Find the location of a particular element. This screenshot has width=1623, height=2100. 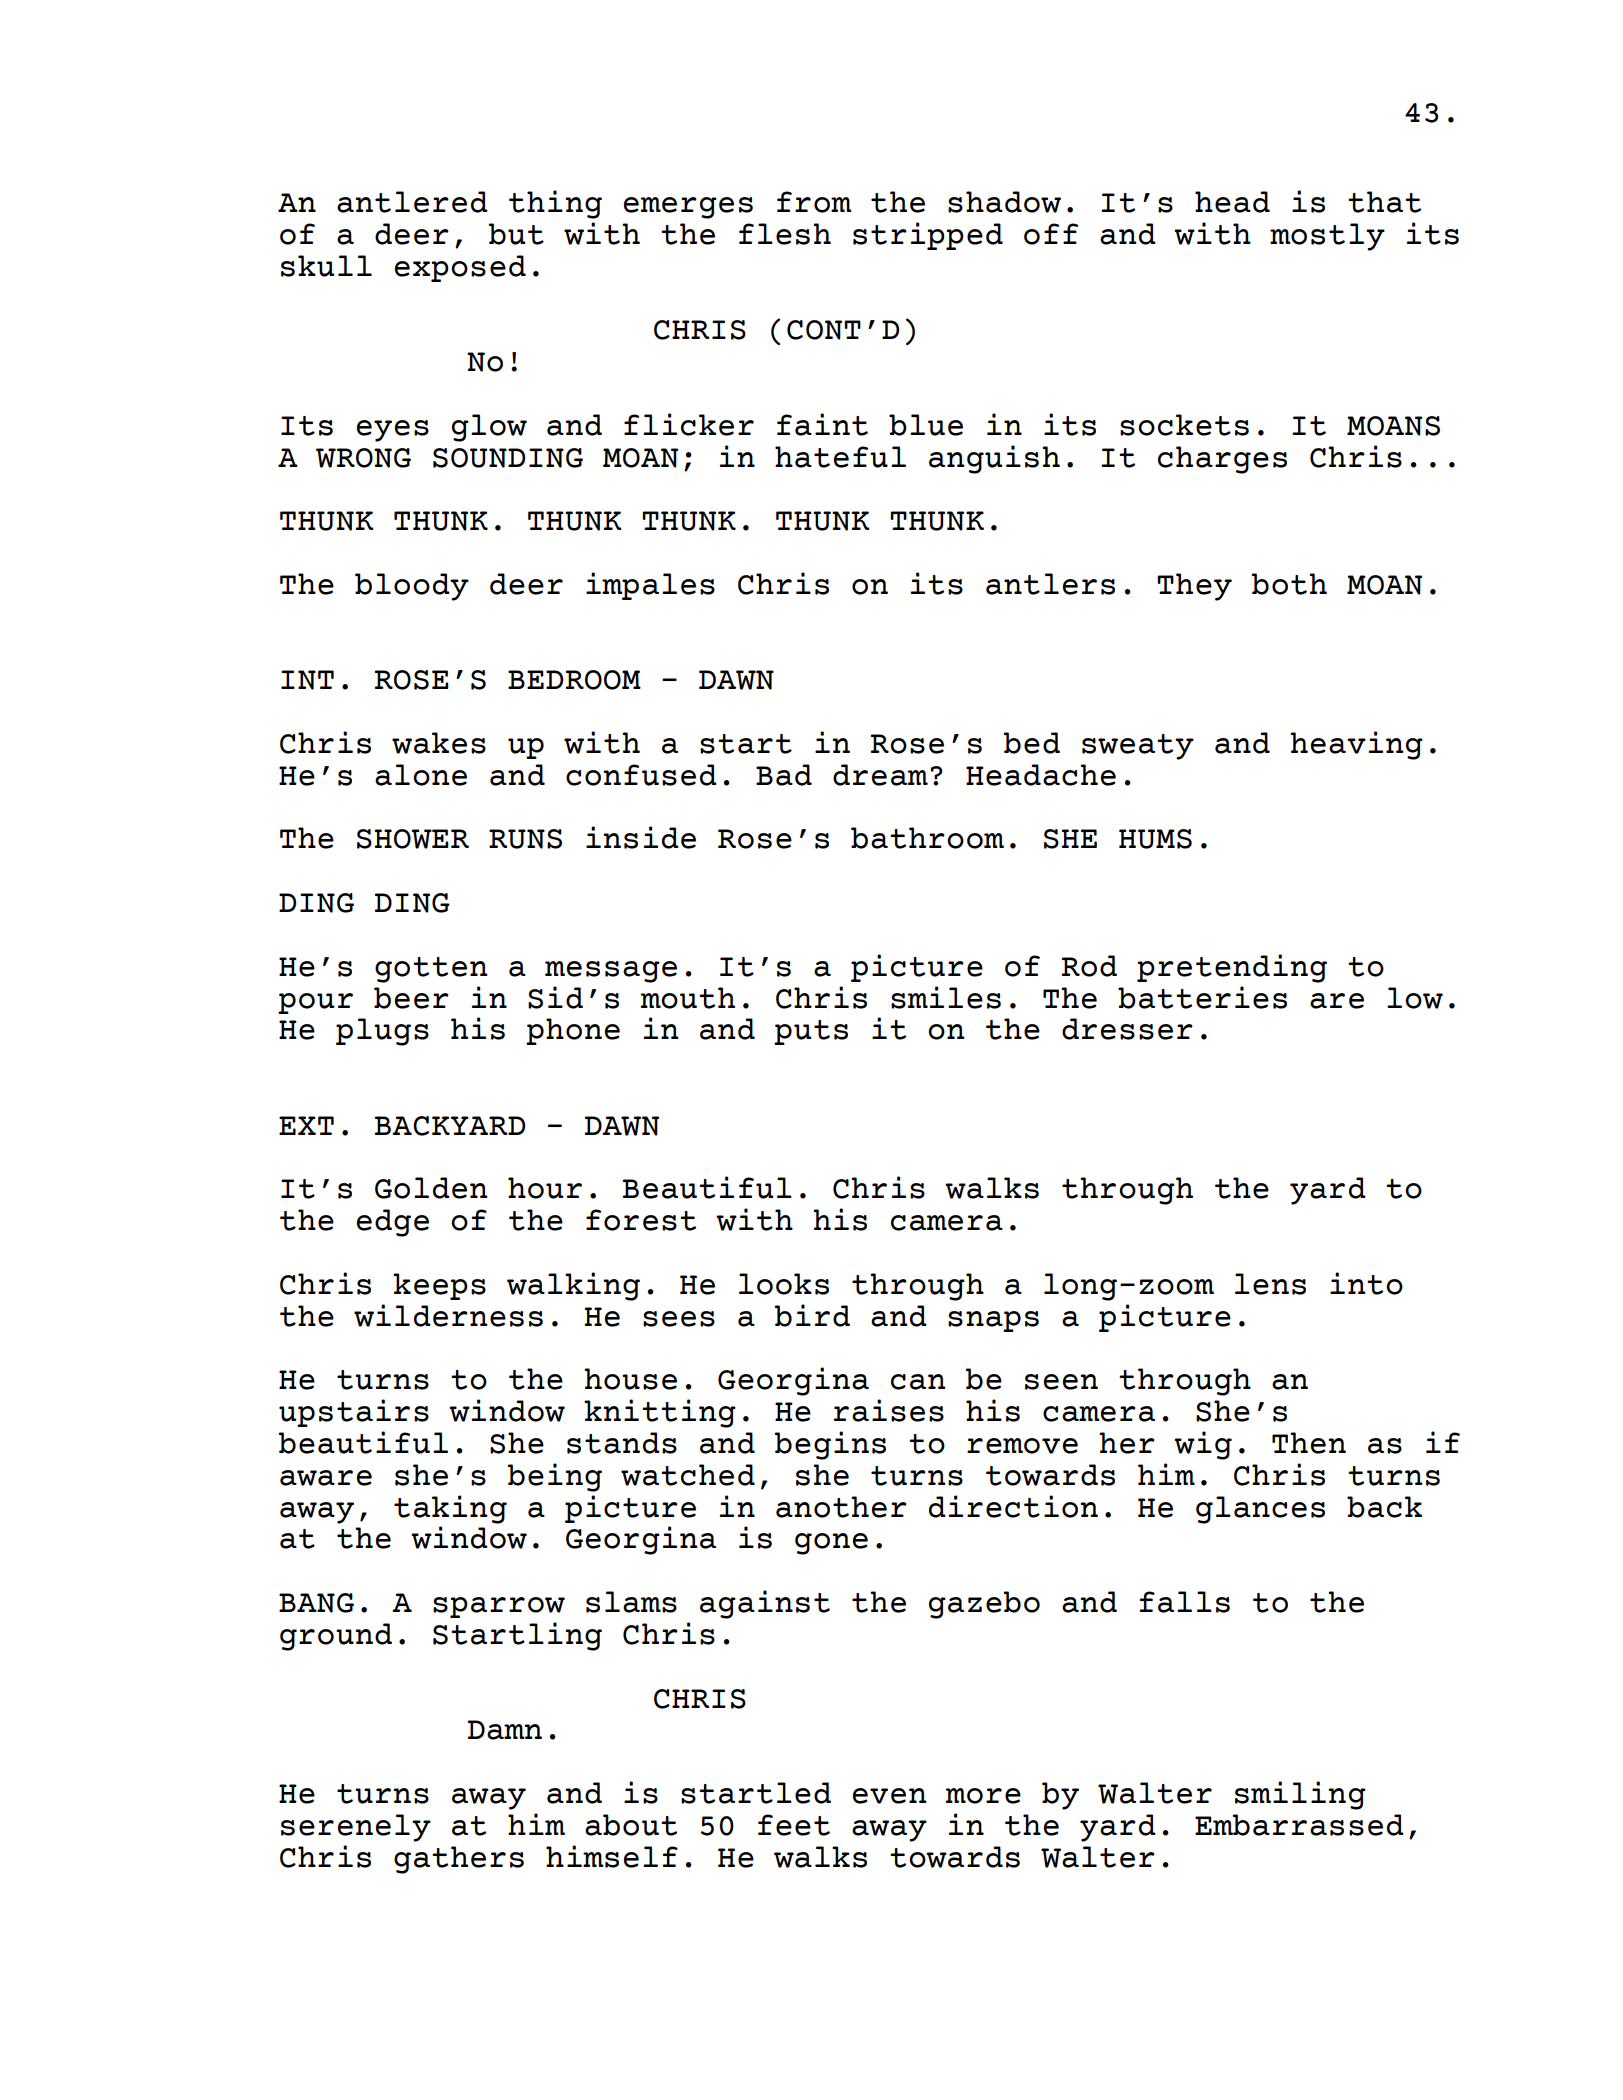

mostly is located at coordinates (1327, 237).
